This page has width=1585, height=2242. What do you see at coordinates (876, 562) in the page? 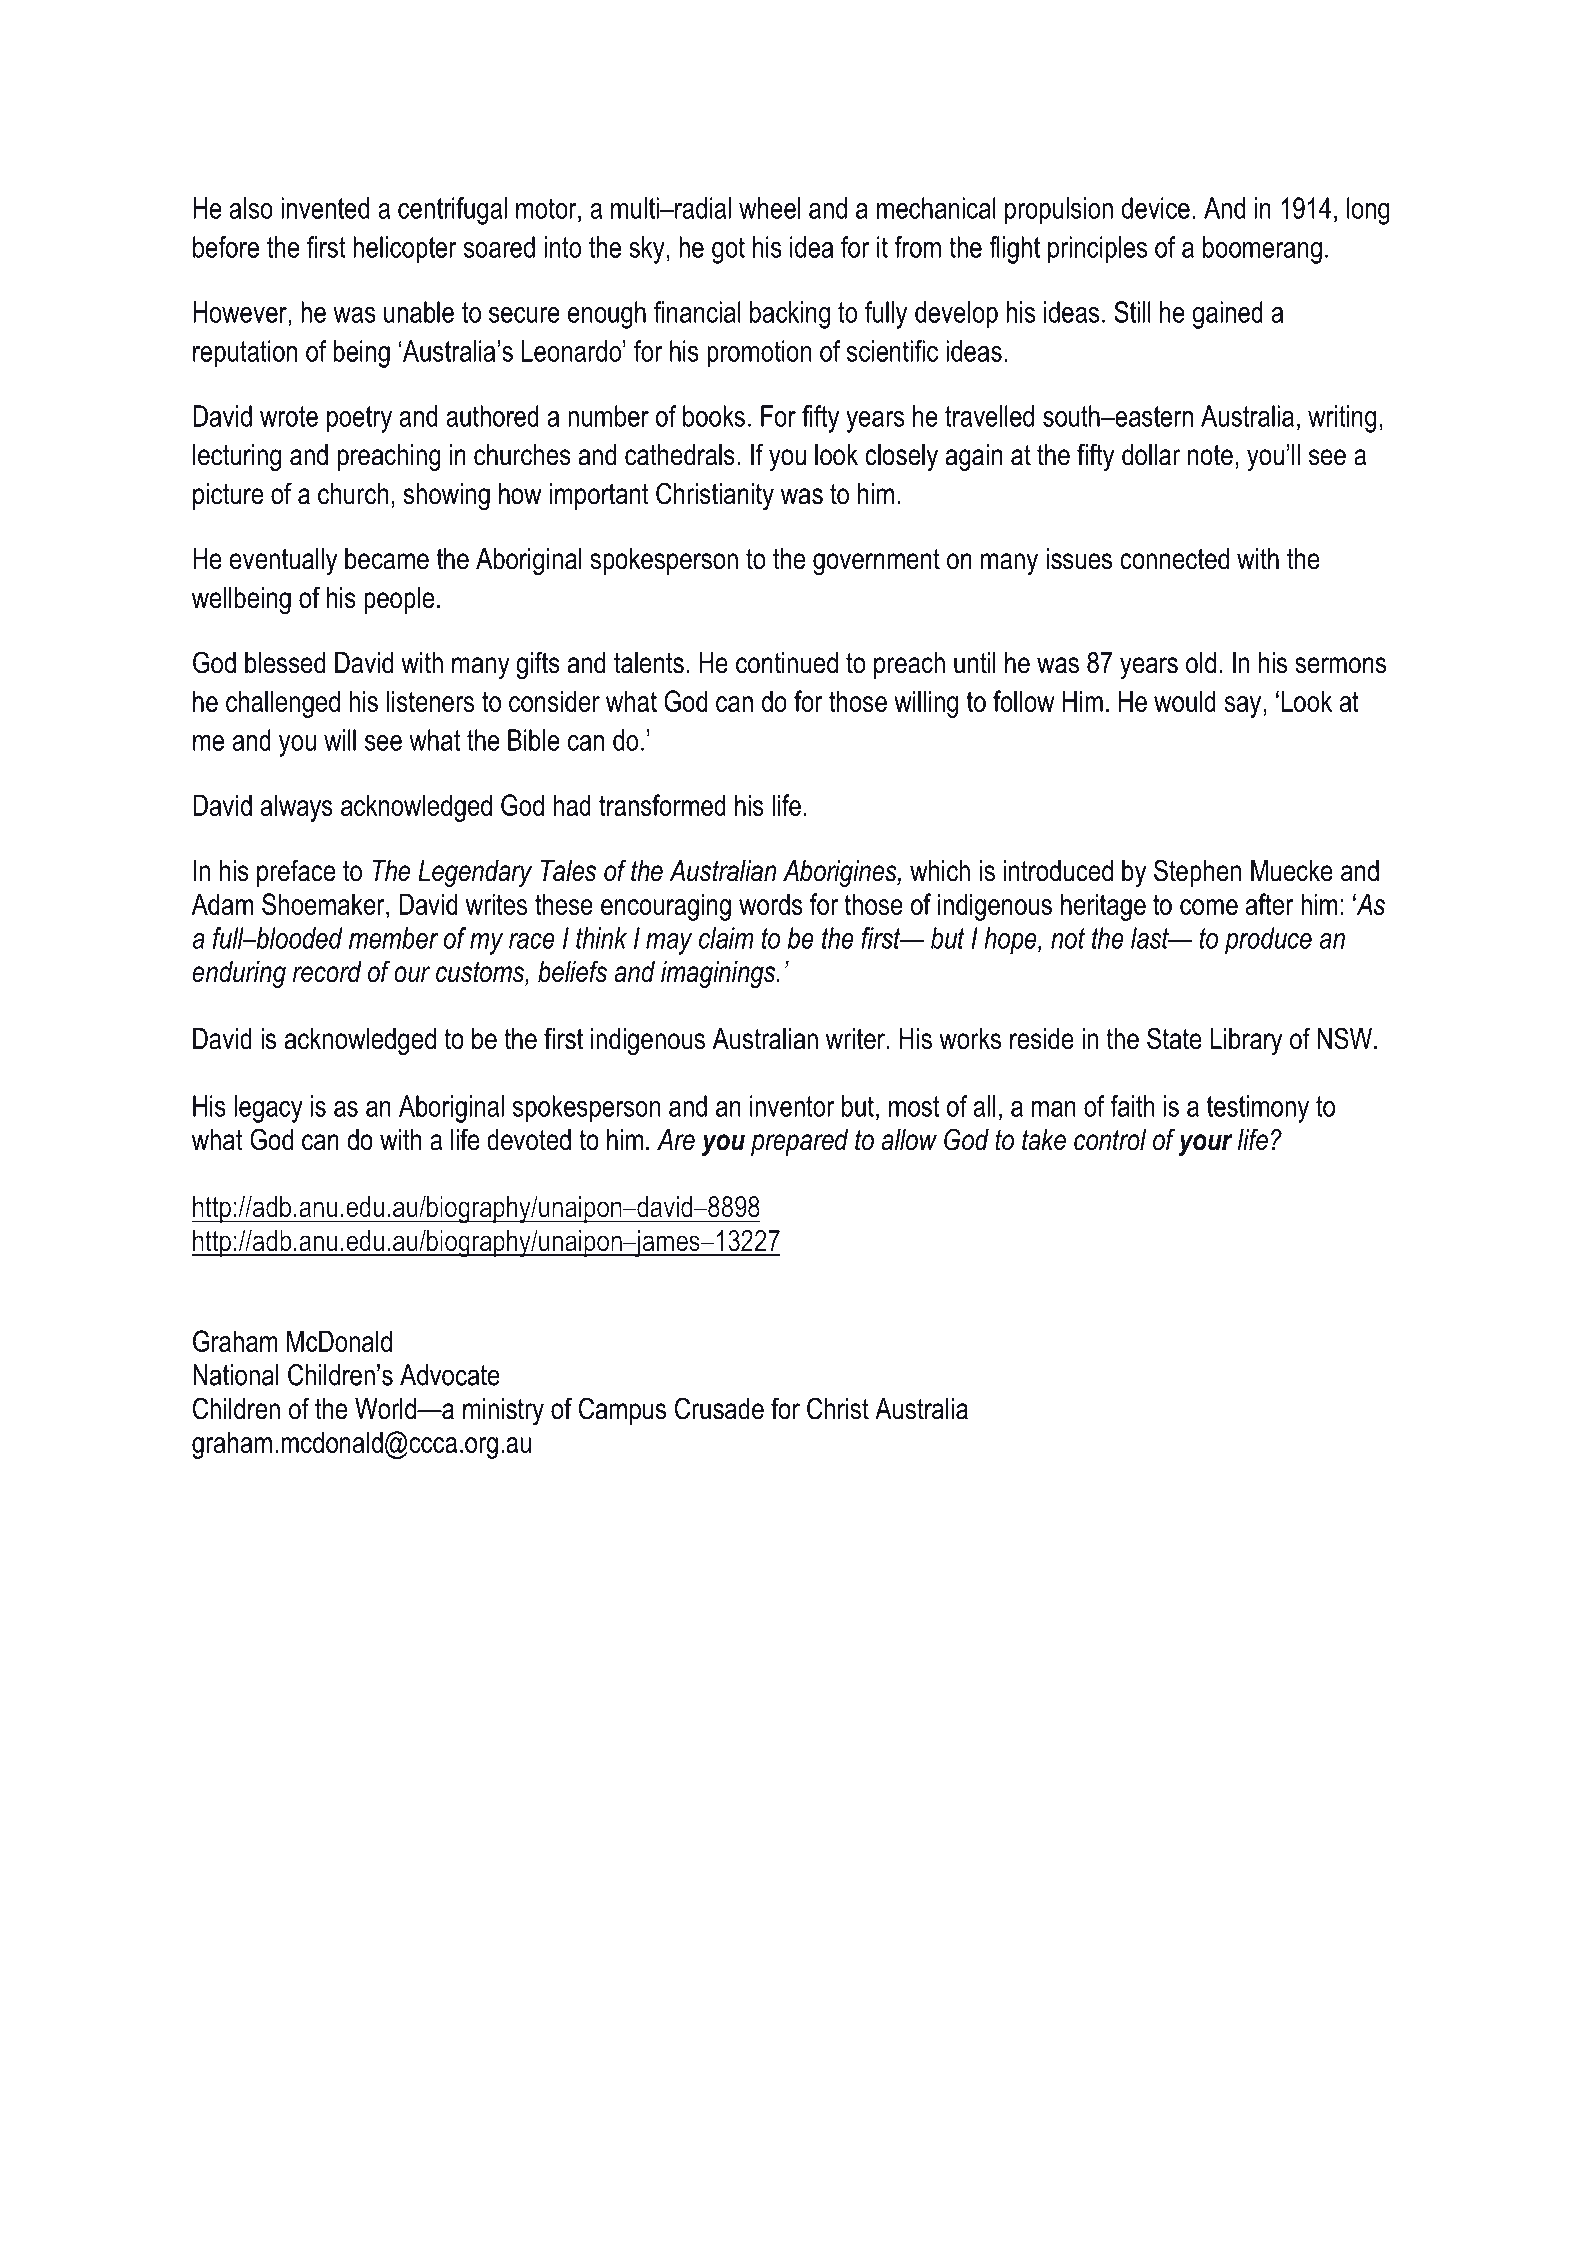
I see `government` at bounding box center [876, 562].
